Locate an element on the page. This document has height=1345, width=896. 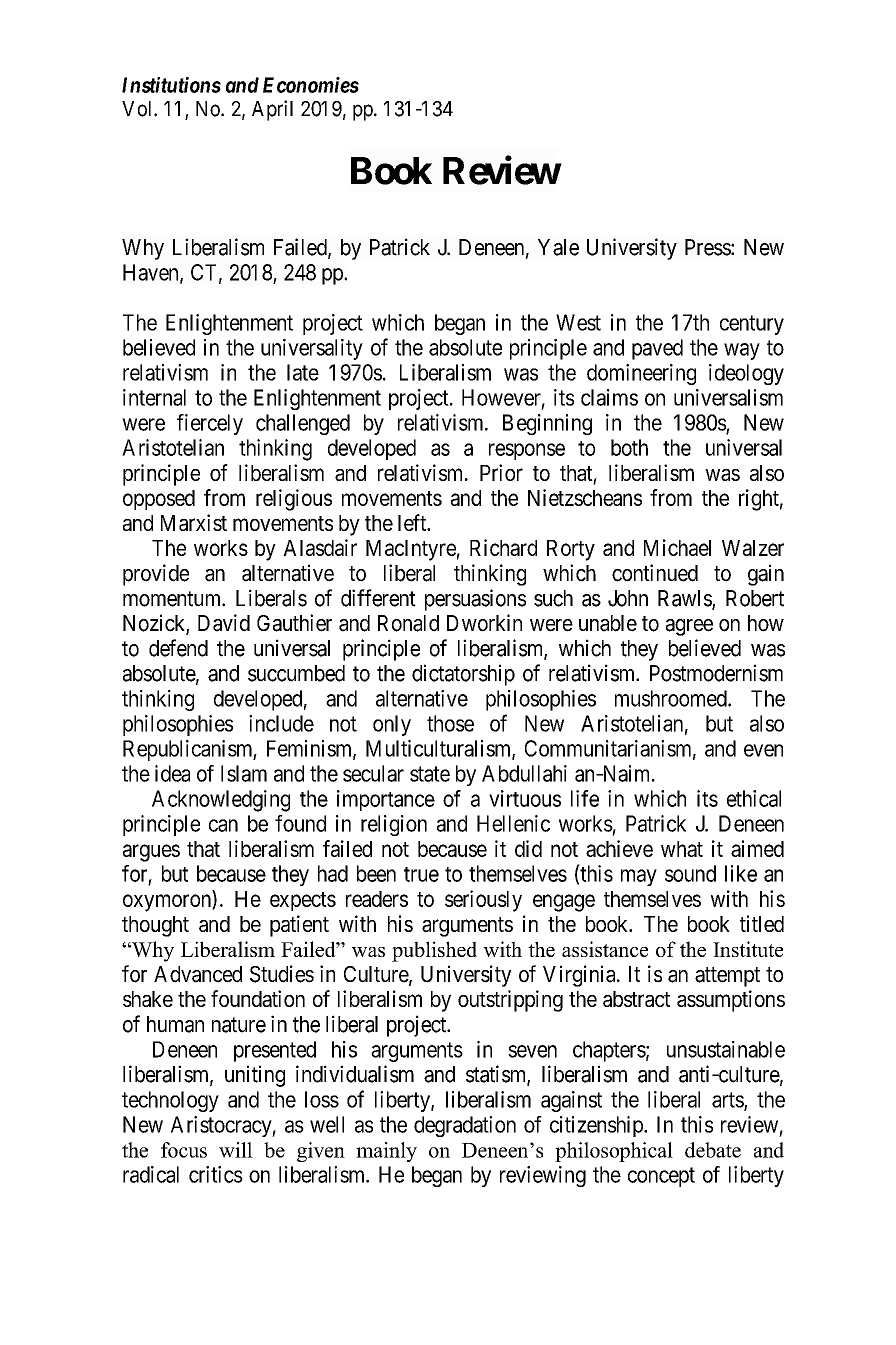
agree is located at coordinates (689, 627).
